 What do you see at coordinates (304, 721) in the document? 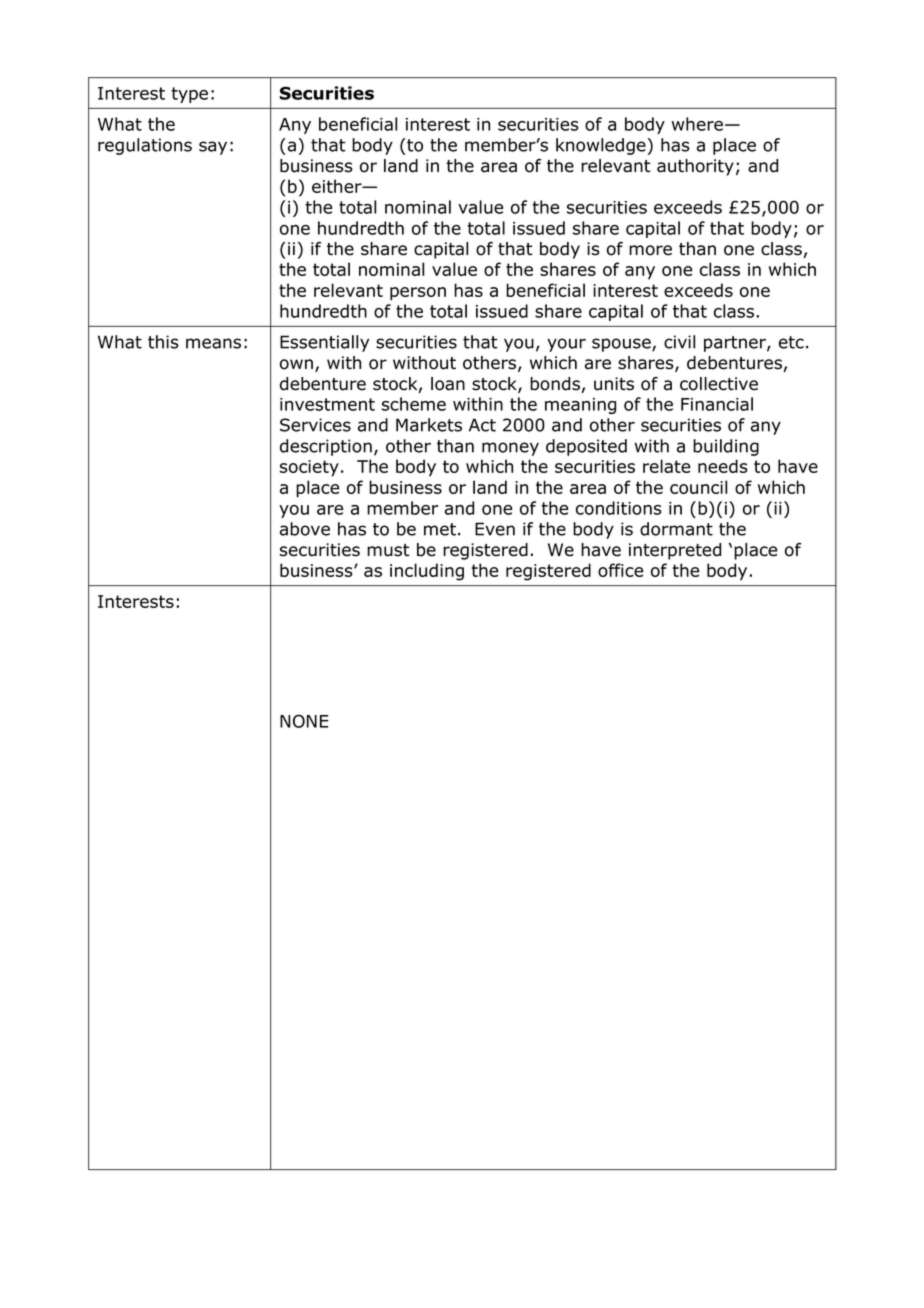
I see `NONE` at bounding box center [304, 721].
